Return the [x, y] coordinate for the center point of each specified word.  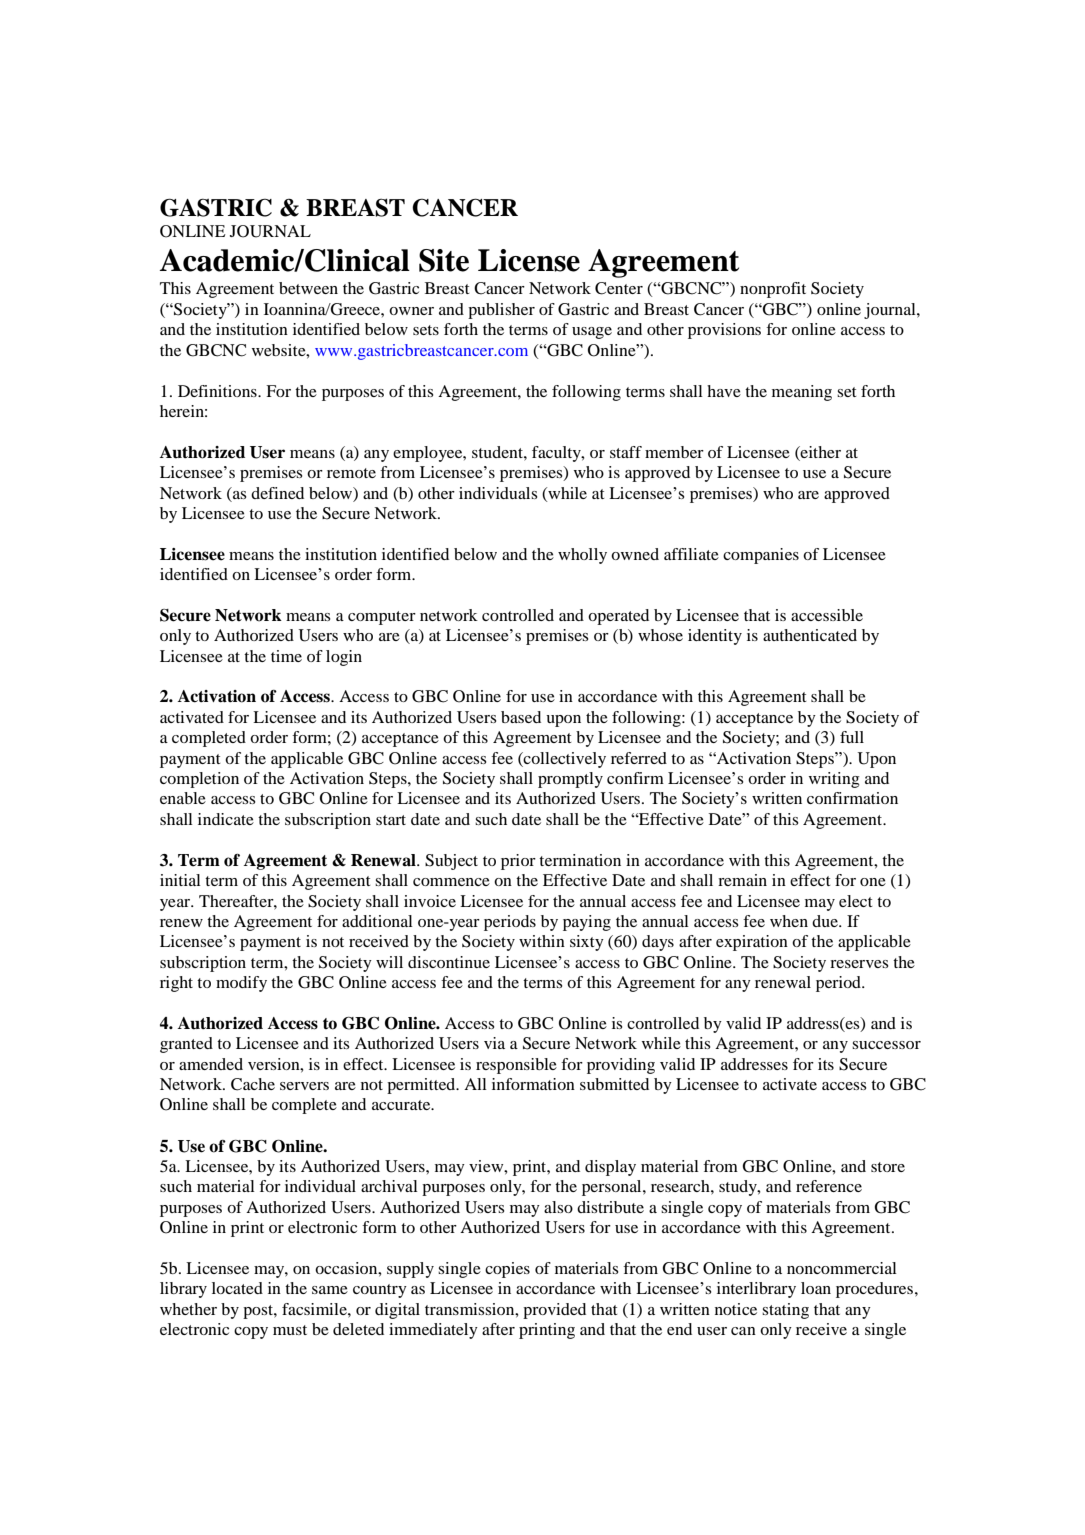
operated [618, 617]
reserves [859, 964]
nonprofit [773, 290]
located [237, 1288]
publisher [501, 311]
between [308, 288]
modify [241, 984]
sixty [587, 943]
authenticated [810, 635]
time [286, 656]
